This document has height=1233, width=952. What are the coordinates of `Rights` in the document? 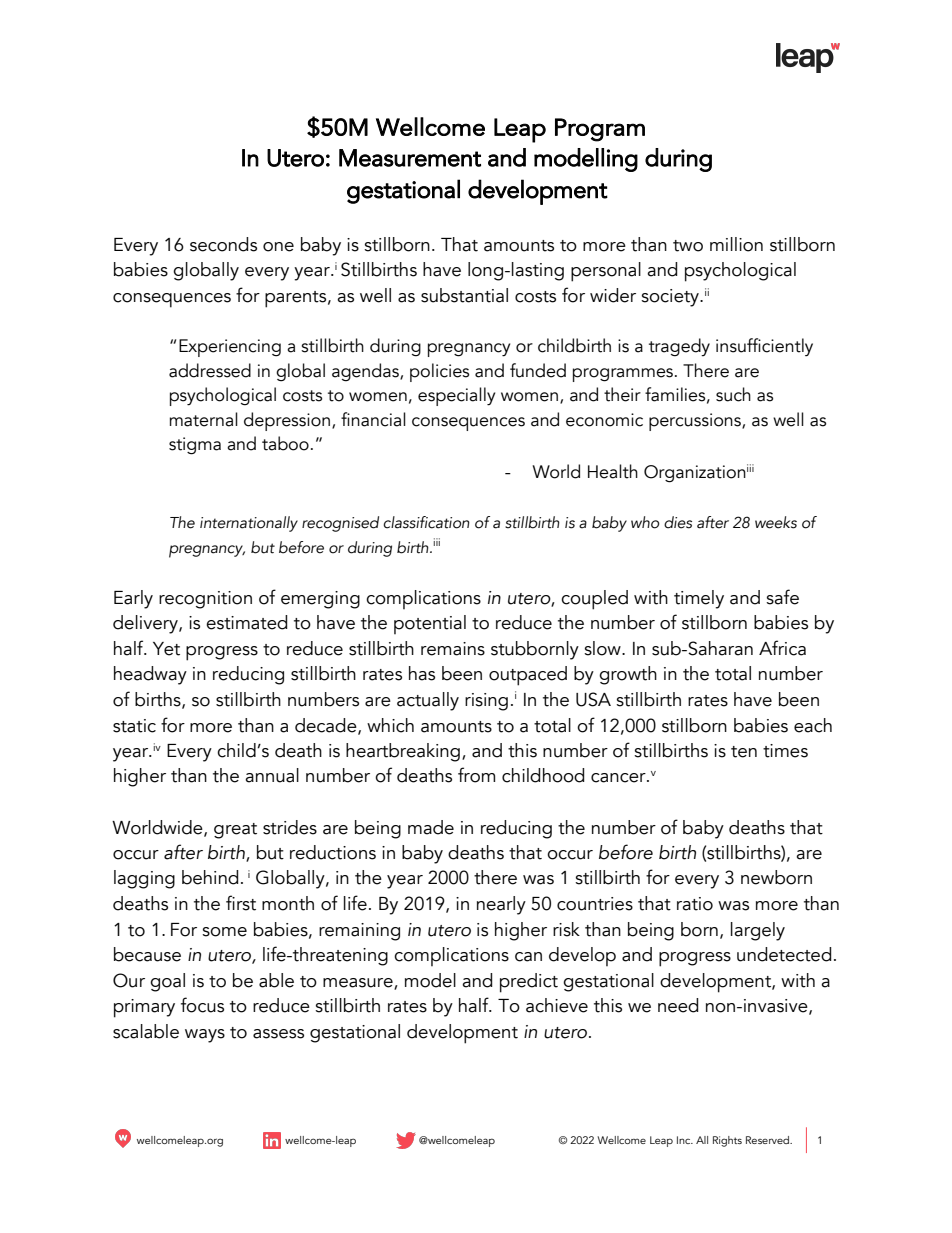 It's located at (727, 1141).
